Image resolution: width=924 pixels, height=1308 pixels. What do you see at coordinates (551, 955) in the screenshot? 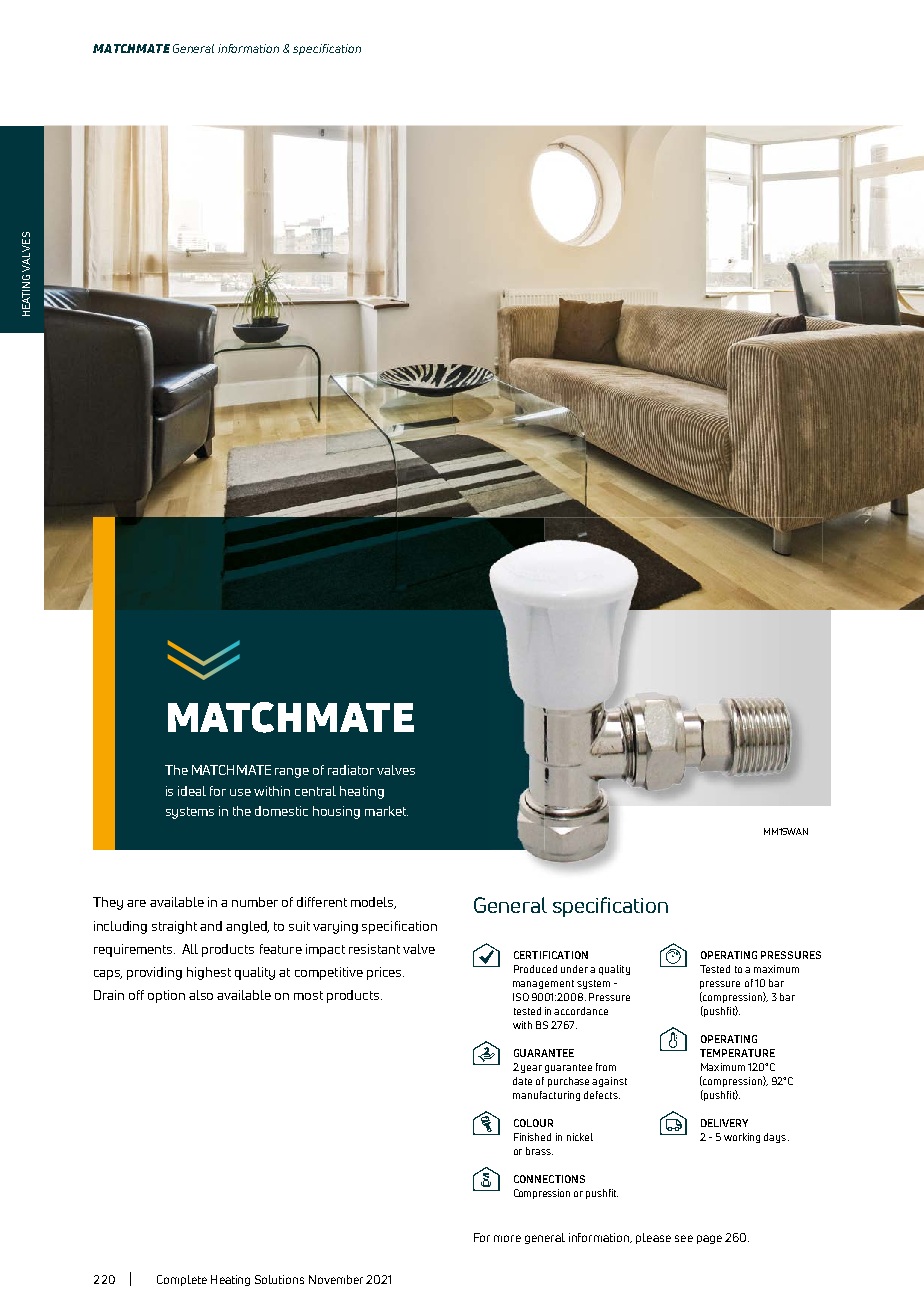
I see `CERTIFICATION` at bounding box center [551, 955].
